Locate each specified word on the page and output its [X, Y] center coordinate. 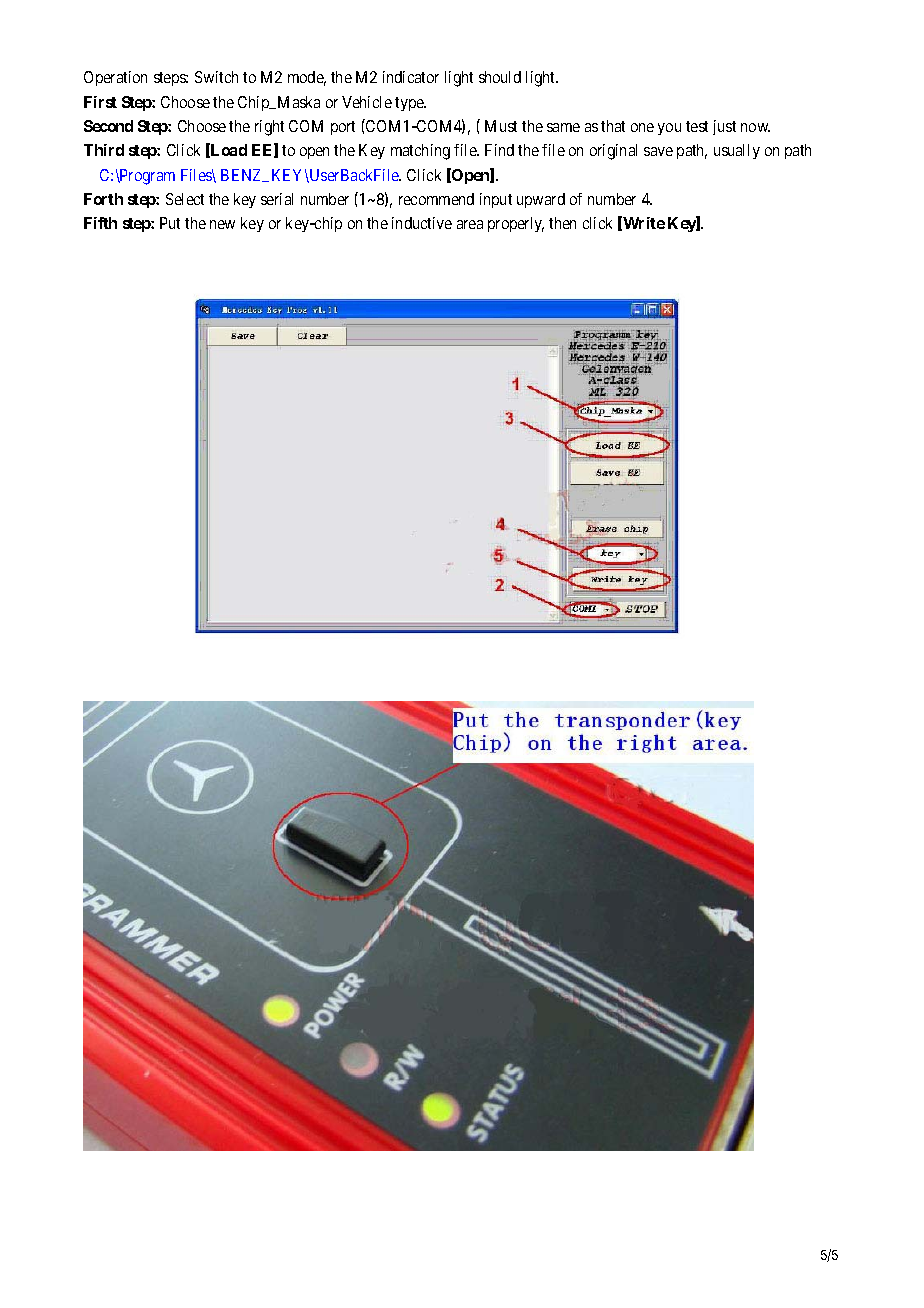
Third [104, 150]
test [697, 126]
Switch [216, 77]
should [500, 77]
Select [185, 199]
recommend [436, 199]
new [222, 224]
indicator [411, 77]
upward [541, 200]
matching [420, 152]
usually [737, 151]
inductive [422, 223]
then [562, 223]
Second [108, 126]
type [410, 104]
